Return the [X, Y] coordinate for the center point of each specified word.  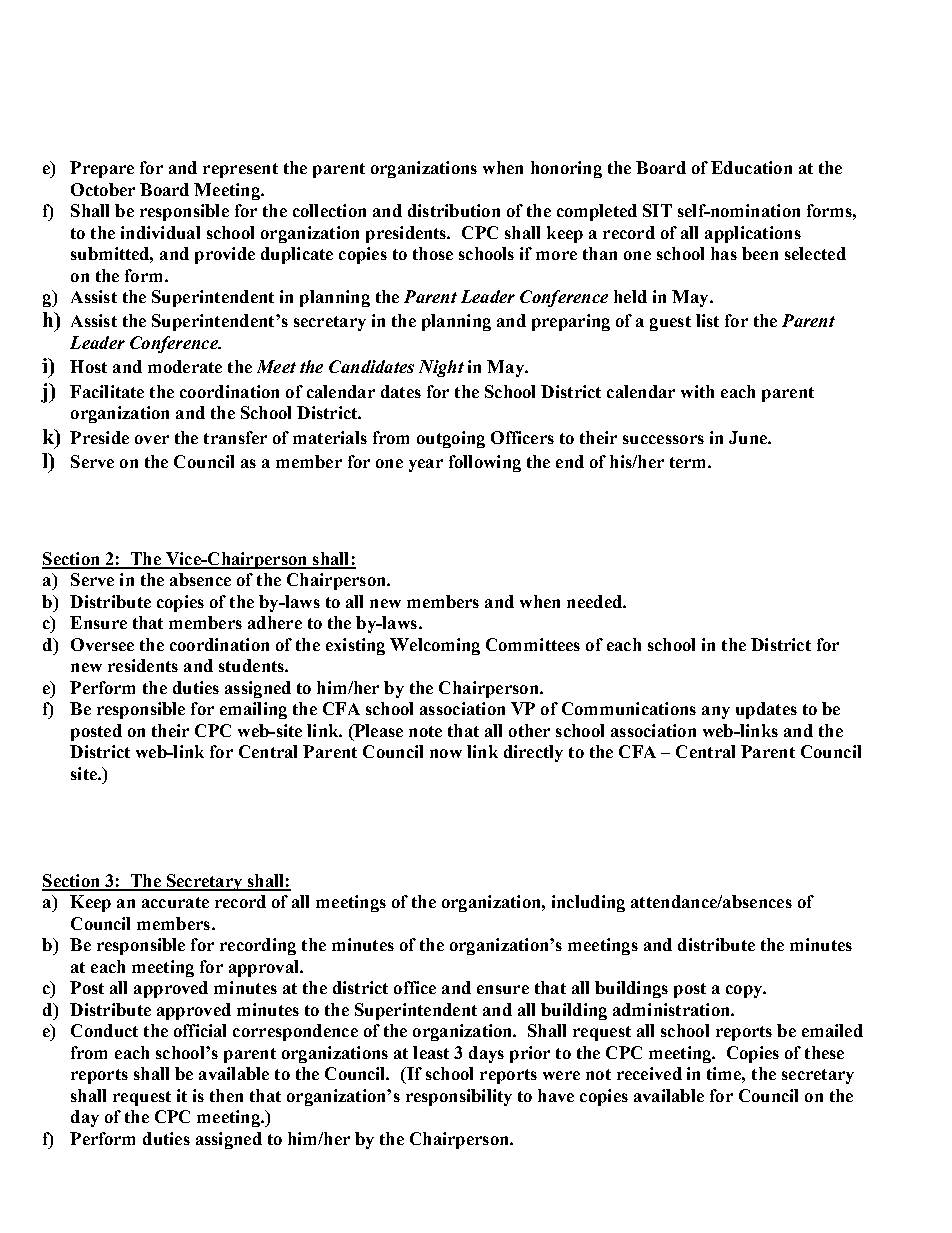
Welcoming [435, 646]
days [486, 1054]
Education [751, 167]
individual [160, 232]
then [226, 1095]
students [252, 665]
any [716, 712]
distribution [454, 210]
